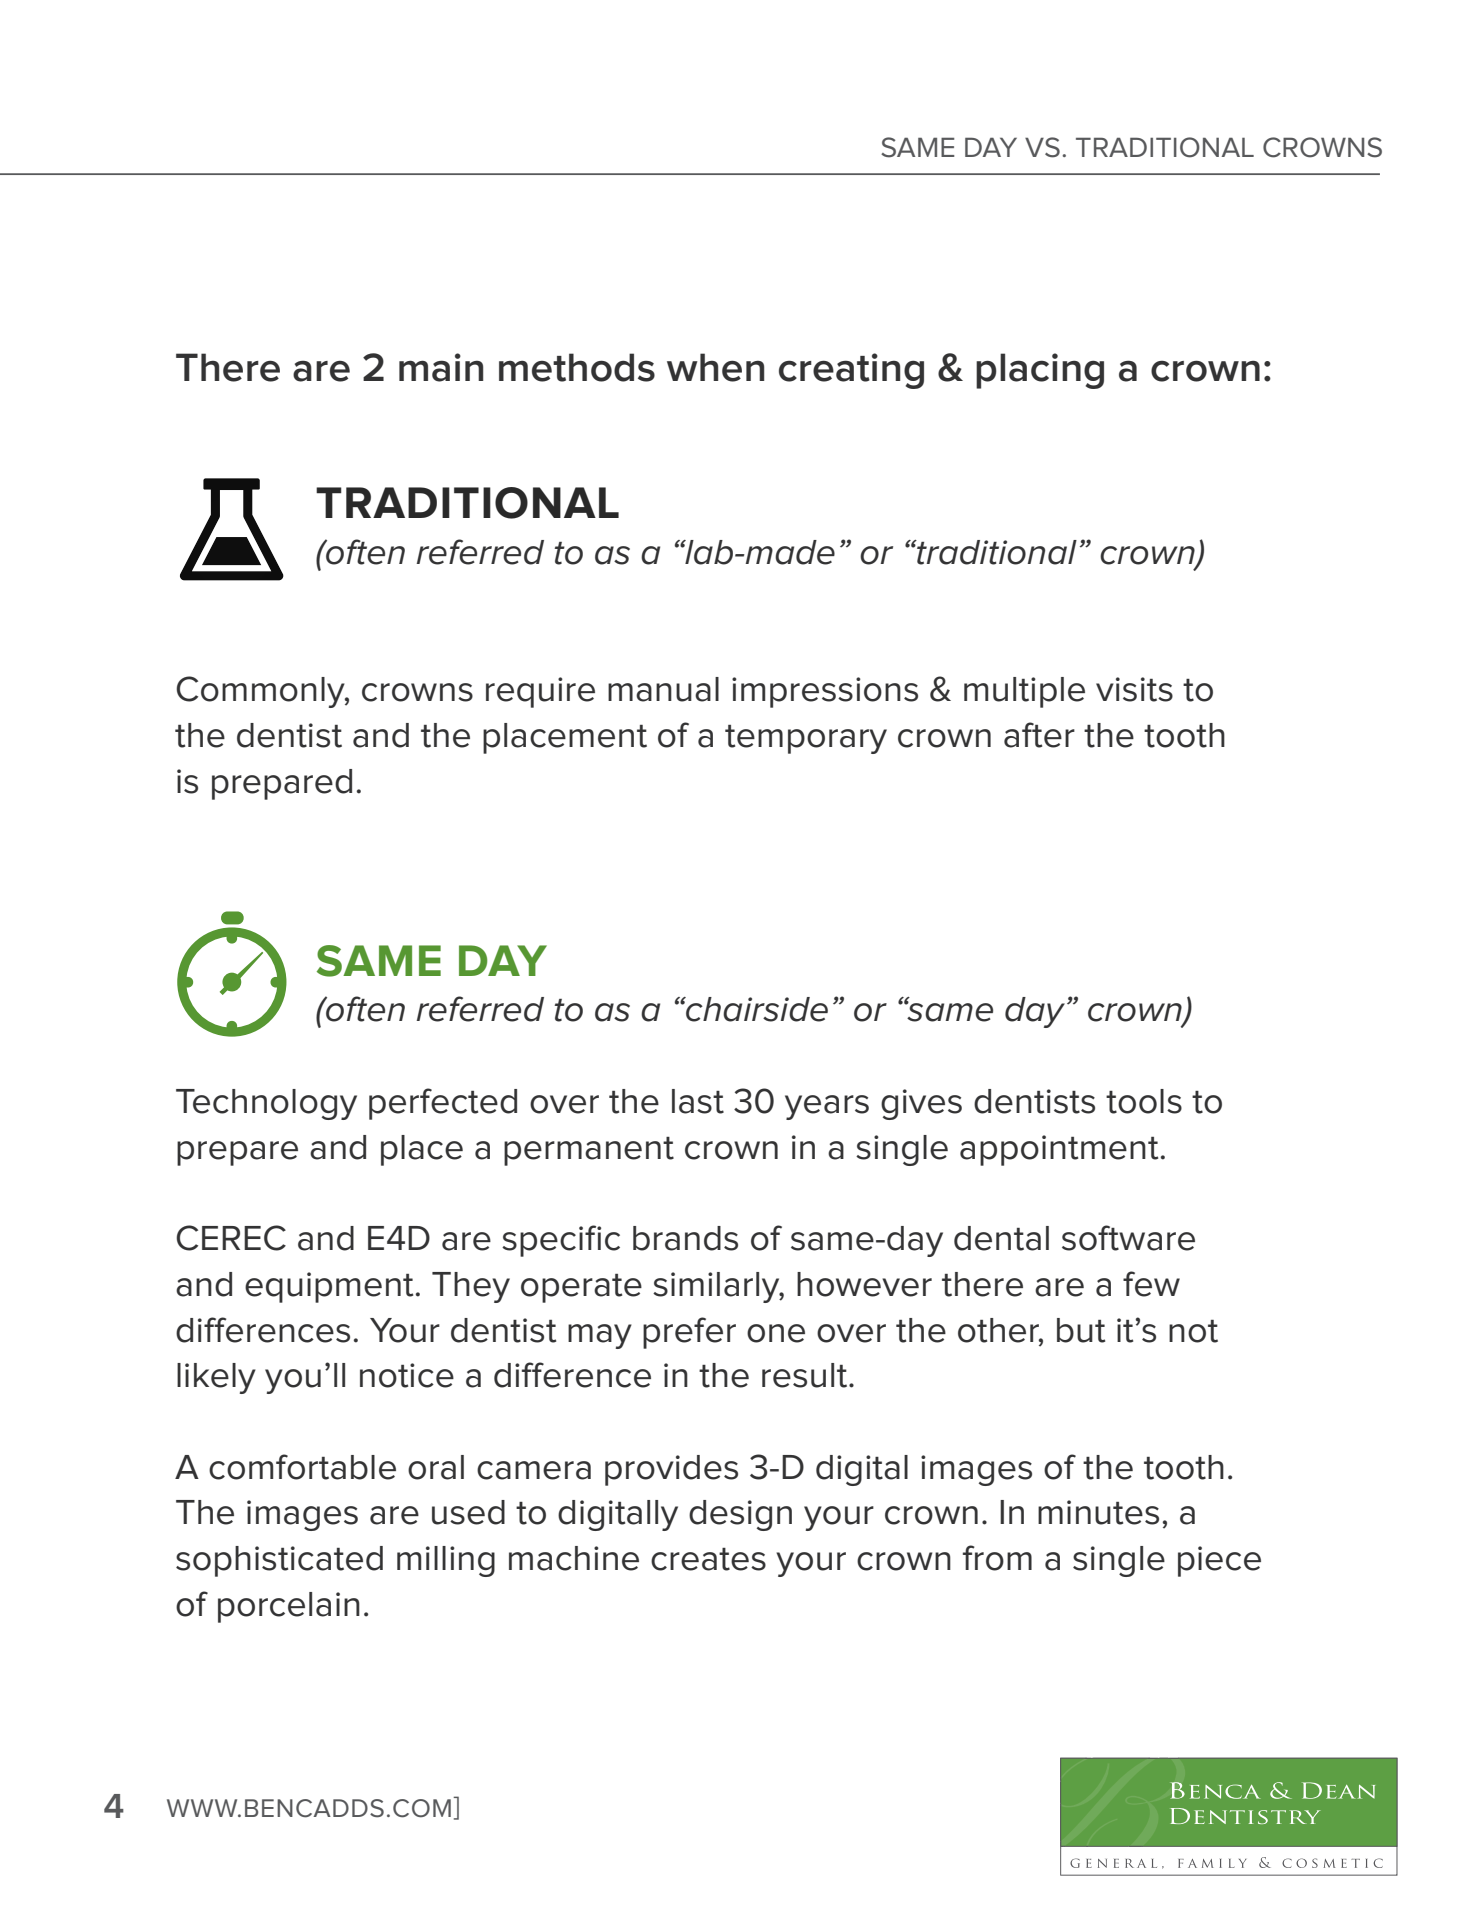  Describe the element at coordinates (441, 367) in the image. I see `main` at that location.
